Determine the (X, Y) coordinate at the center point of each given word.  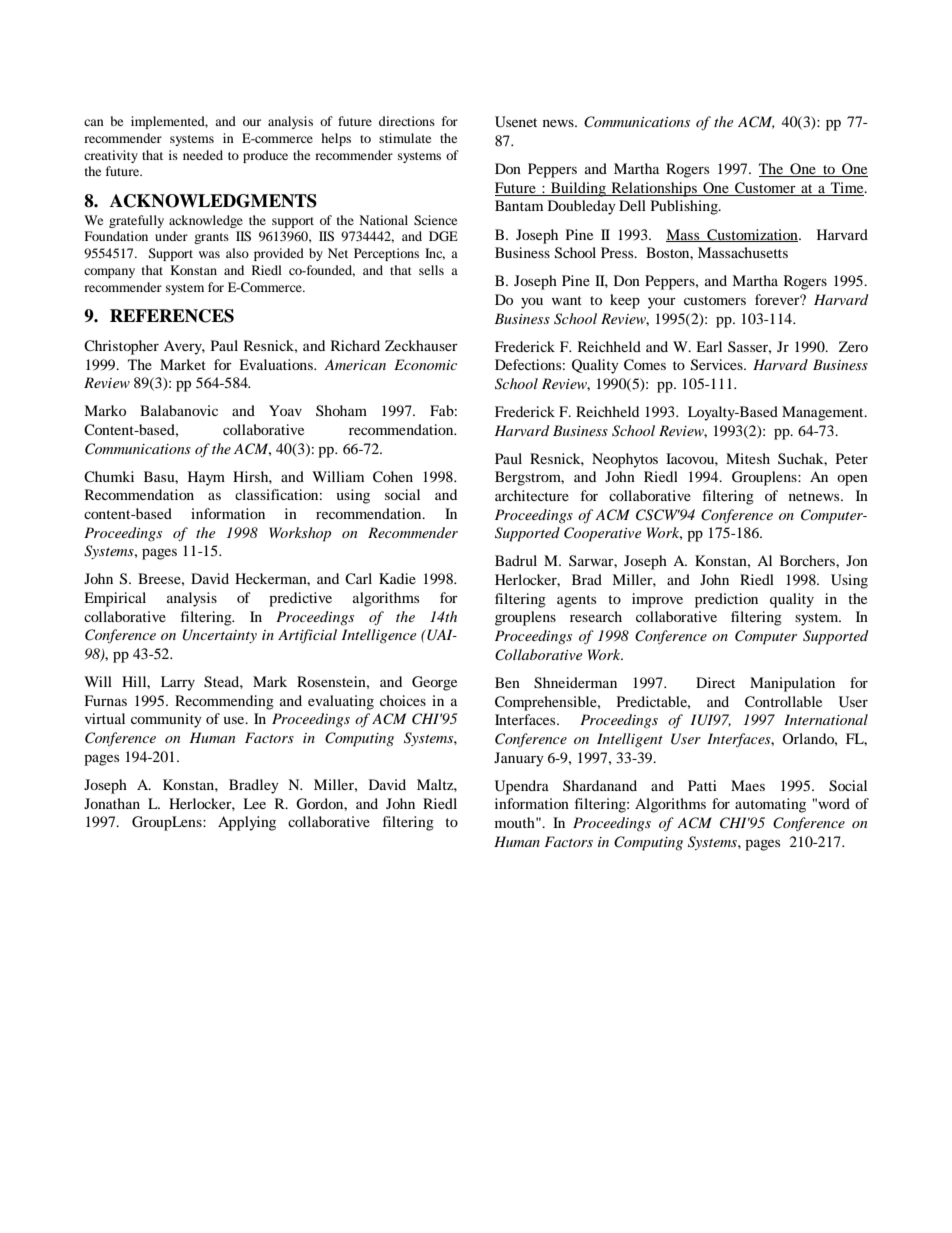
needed (203, 155)
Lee (254, 803)
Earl (709, 346)
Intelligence (379, 636)
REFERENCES (172, 316)
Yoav (285, 410)
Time (848, 187)
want (567, 300)
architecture (532, 495)
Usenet (516, 122)
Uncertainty (220, 636)
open (852, 480)
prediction (726, 600)
